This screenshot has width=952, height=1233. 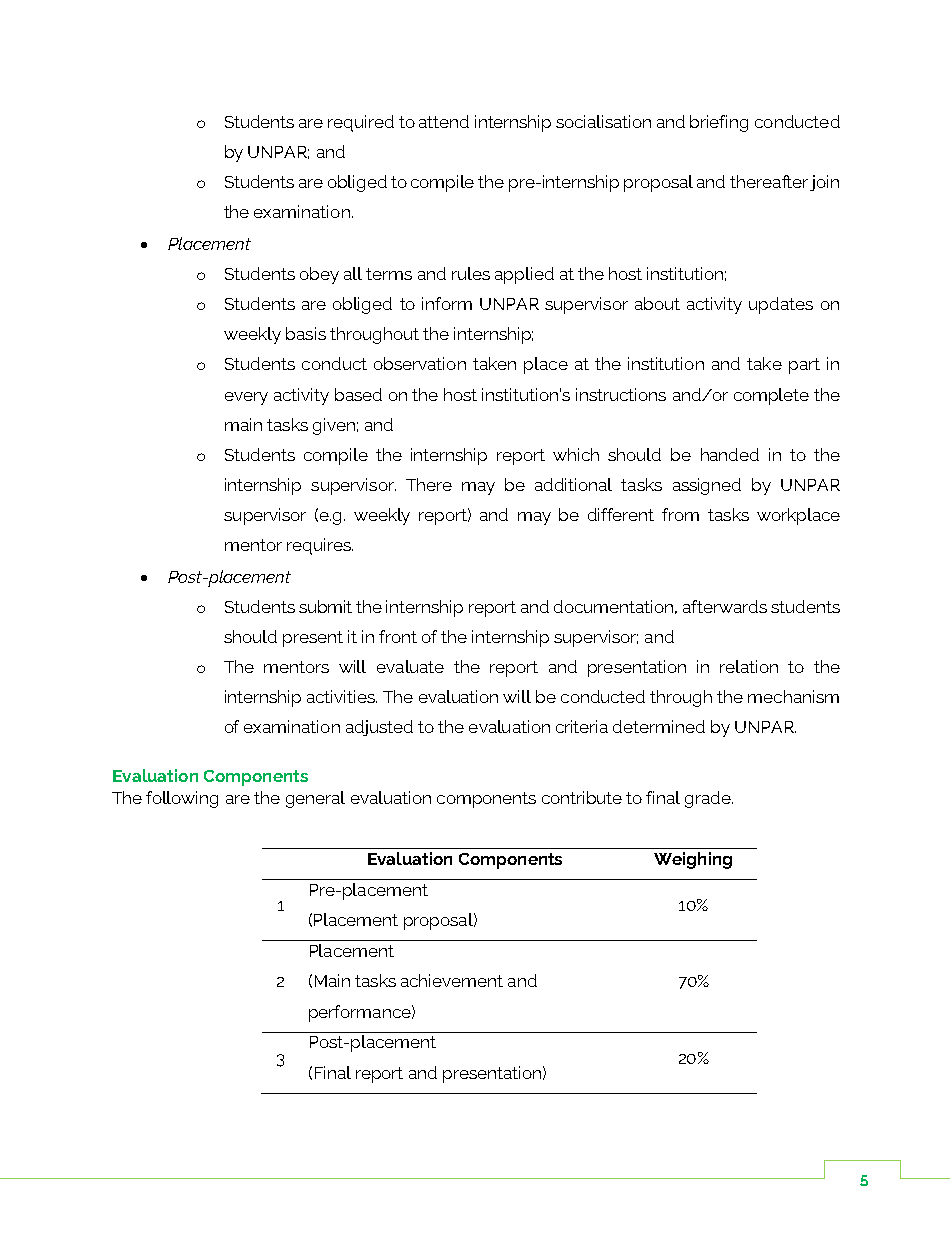 I want to click on achievement, so click(x=452, y=980).
